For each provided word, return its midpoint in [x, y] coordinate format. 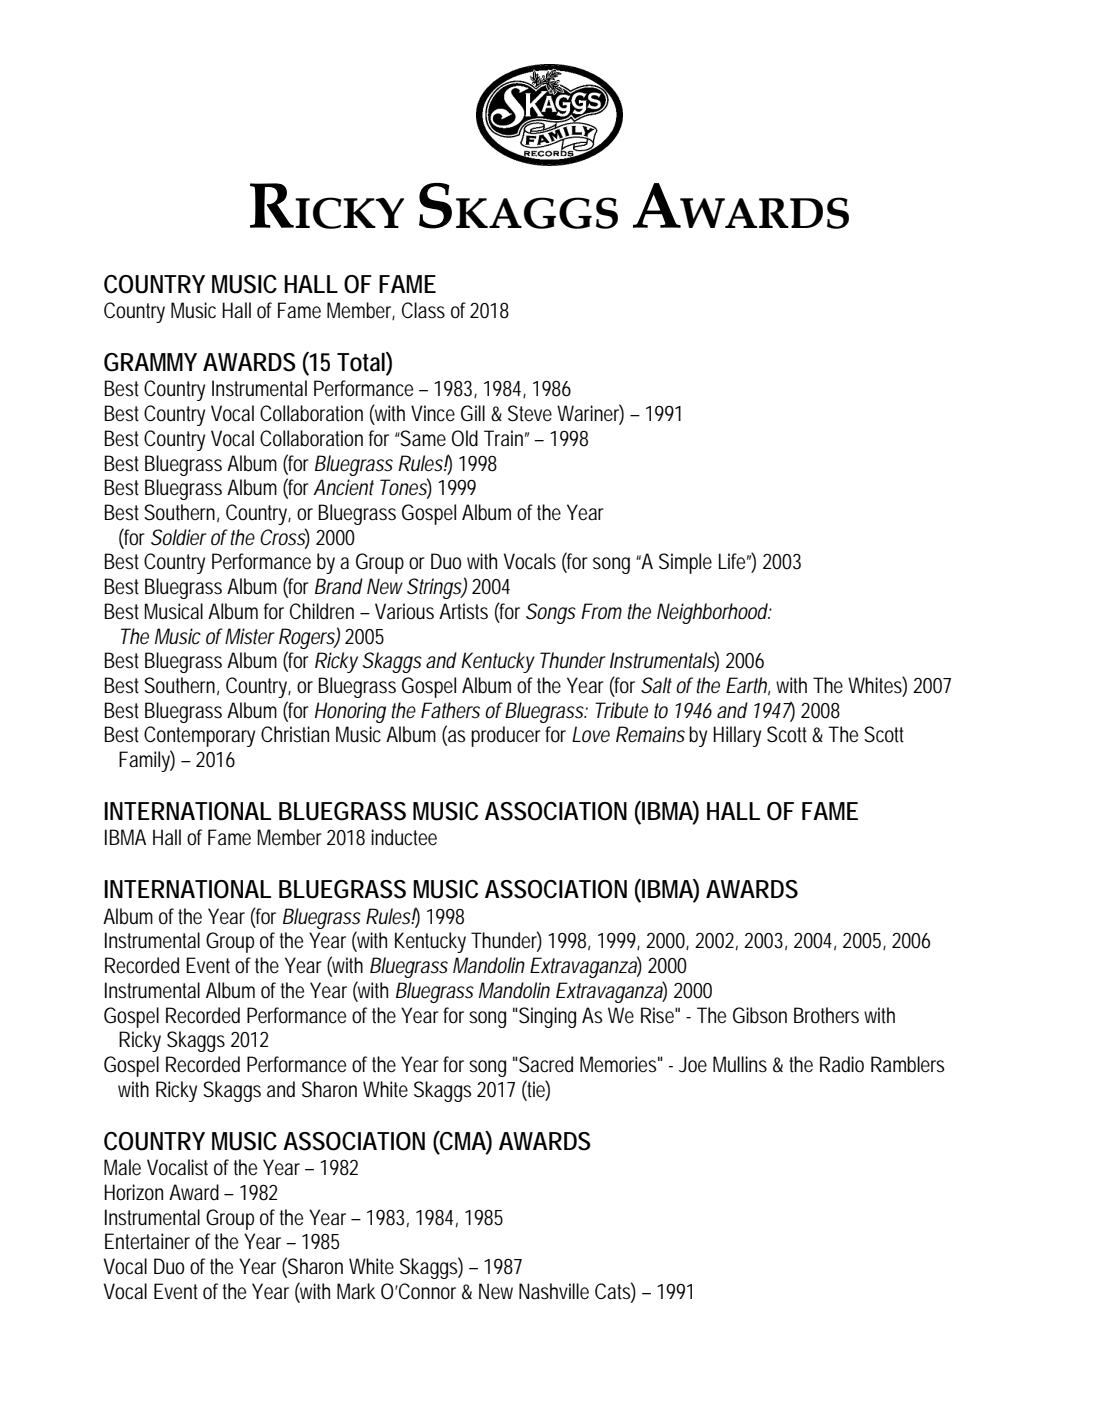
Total [361, 362]
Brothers [826, 1015]
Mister [250, 636]
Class [423, 310]
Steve [530, 413]
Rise [657, 1015]
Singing [547, 1017]
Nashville [554, 1291]
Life [732, 561]
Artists [463, 611]
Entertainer [147, 1241]
